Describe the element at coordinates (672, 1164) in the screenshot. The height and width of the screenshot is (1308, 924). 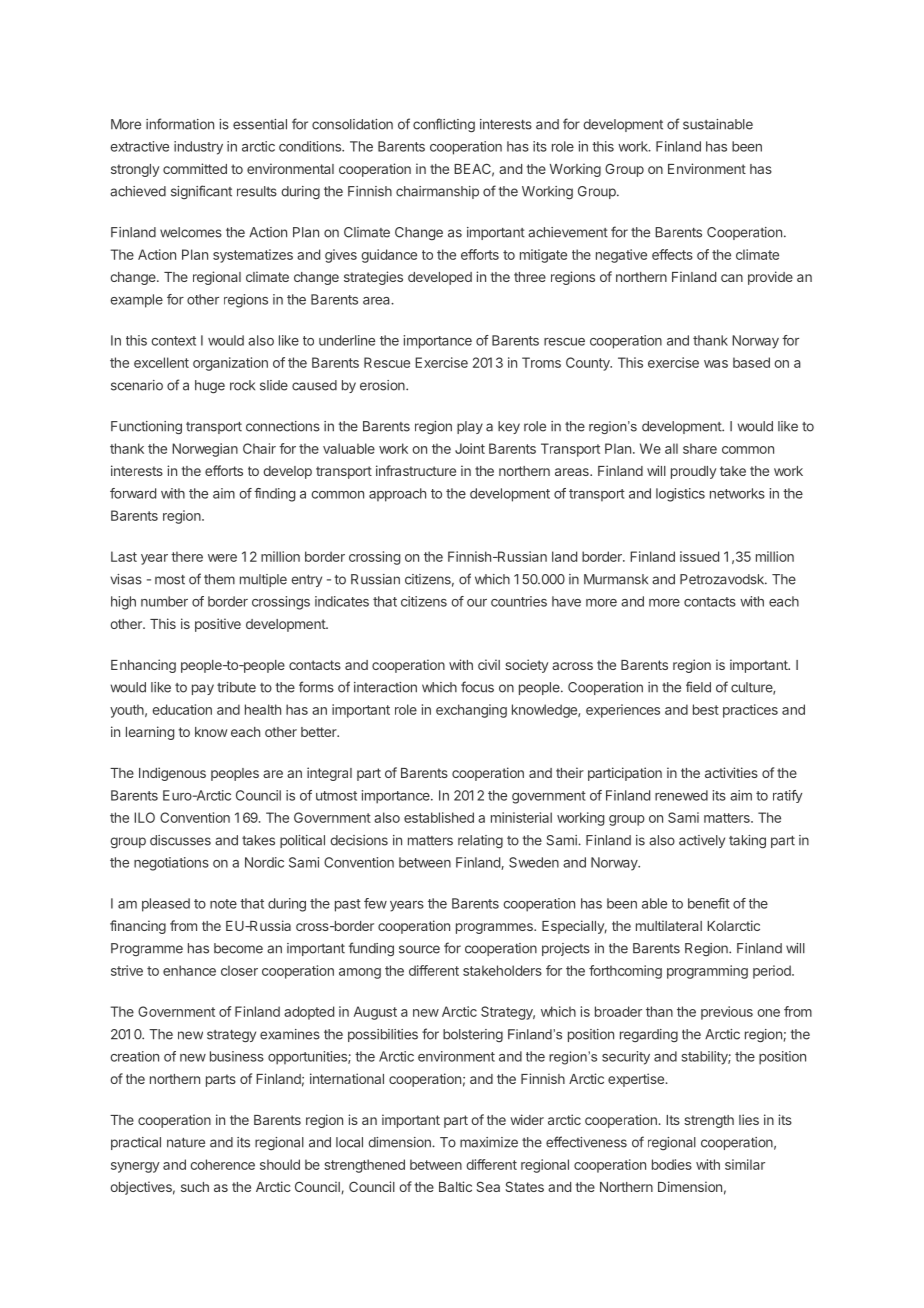
I see `bodies` at that location.
